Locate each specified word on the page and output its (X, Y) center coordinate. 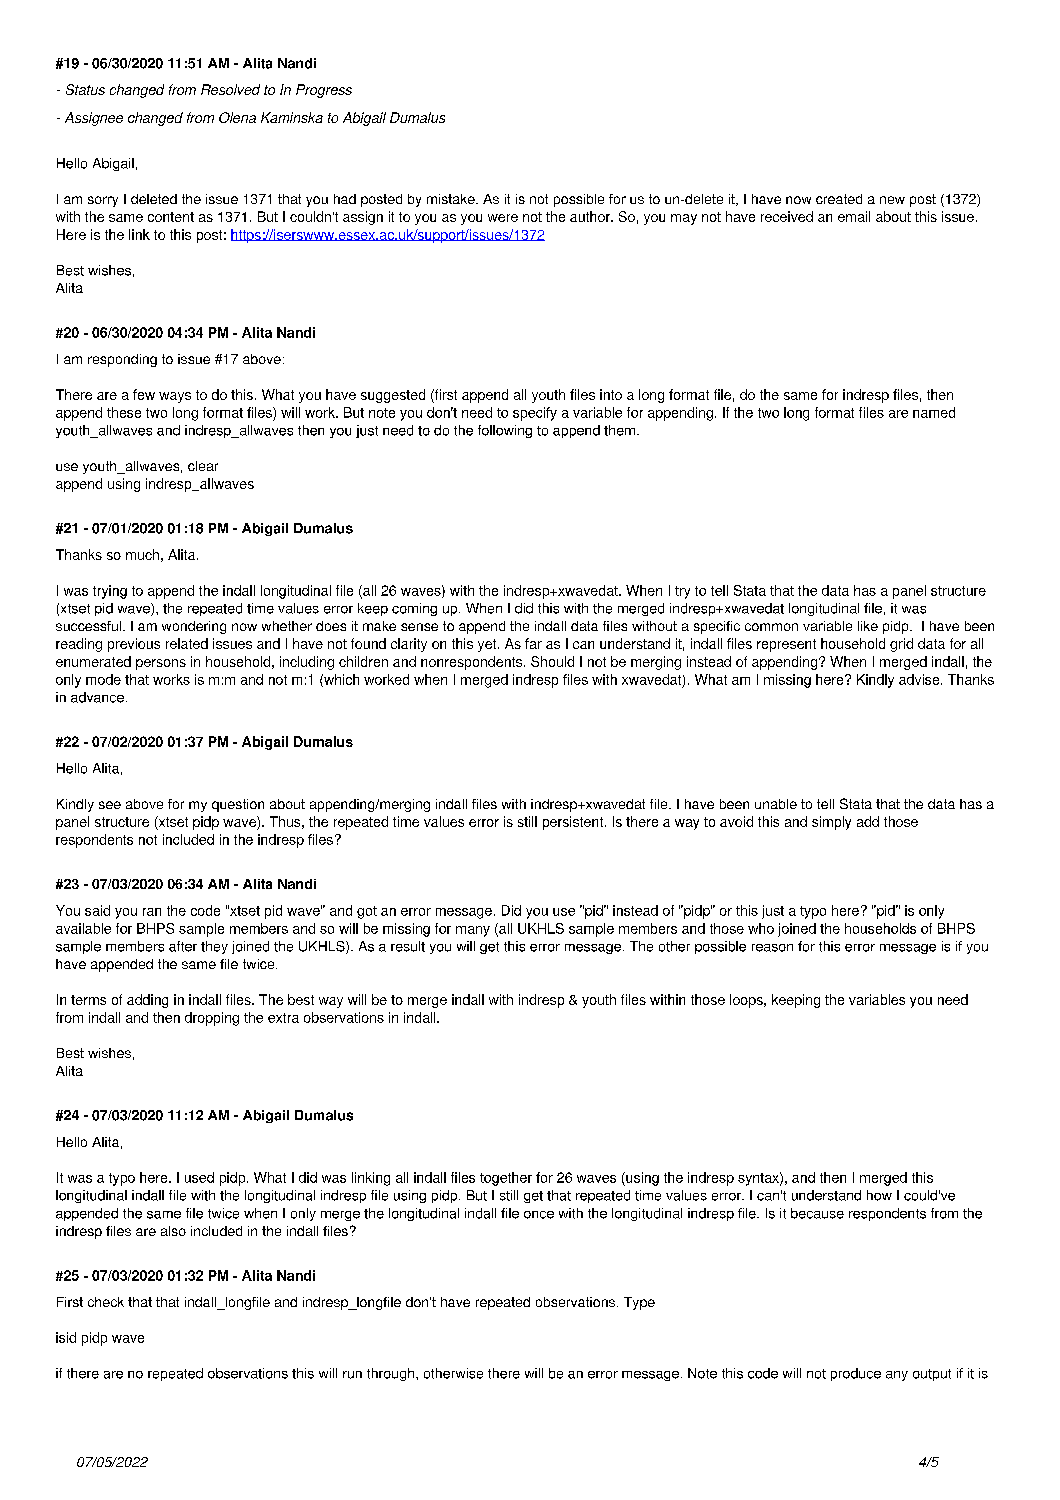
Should (552, 661)
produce (856, 1374)
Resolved (230, 89)
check (106, 1302)
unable (776, 804)
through (390, 1374)
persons (161, 664)
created (839, 199)
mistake (452, 199)
